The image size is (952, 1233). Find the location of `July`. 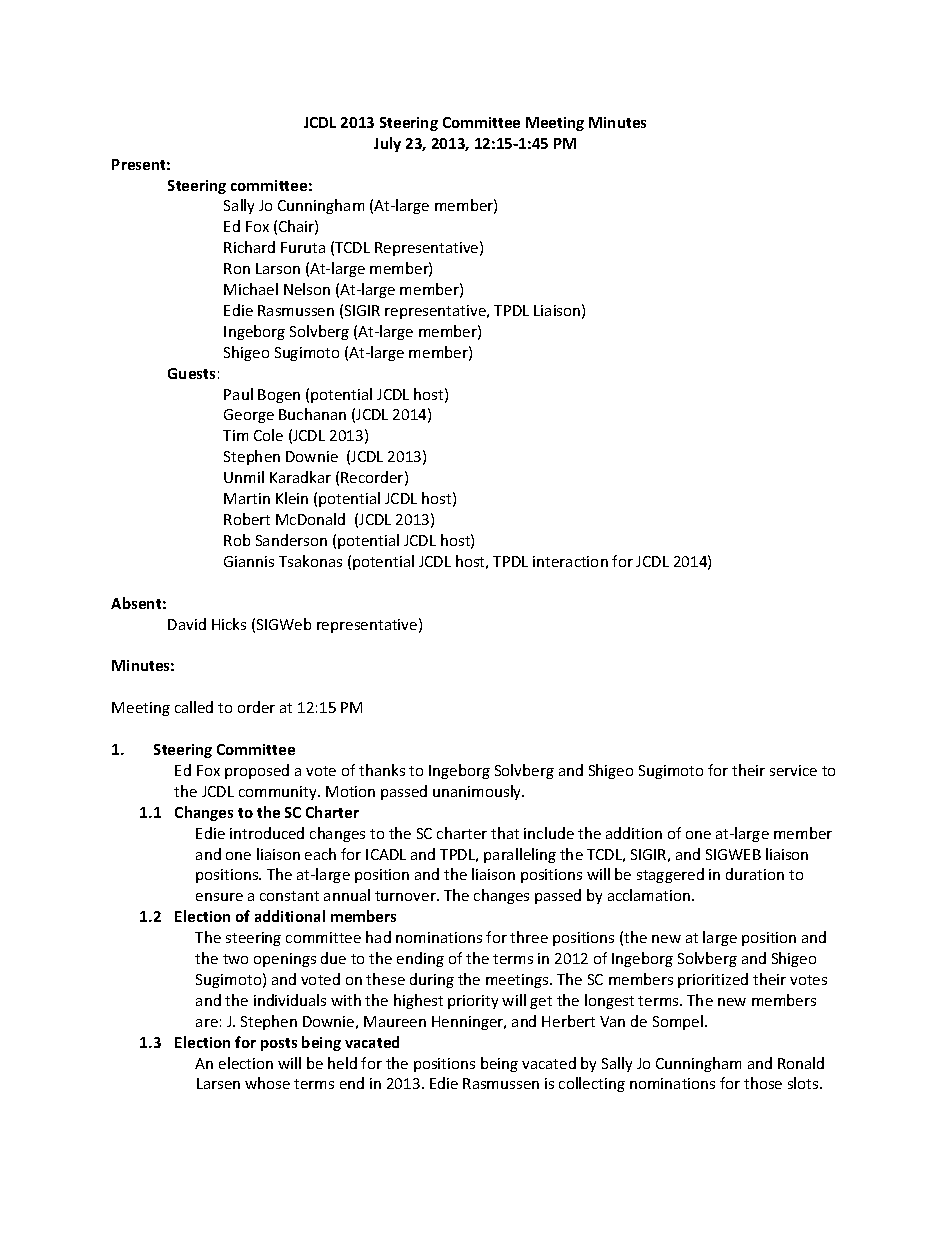

July is located at coordinates (387, 144).
